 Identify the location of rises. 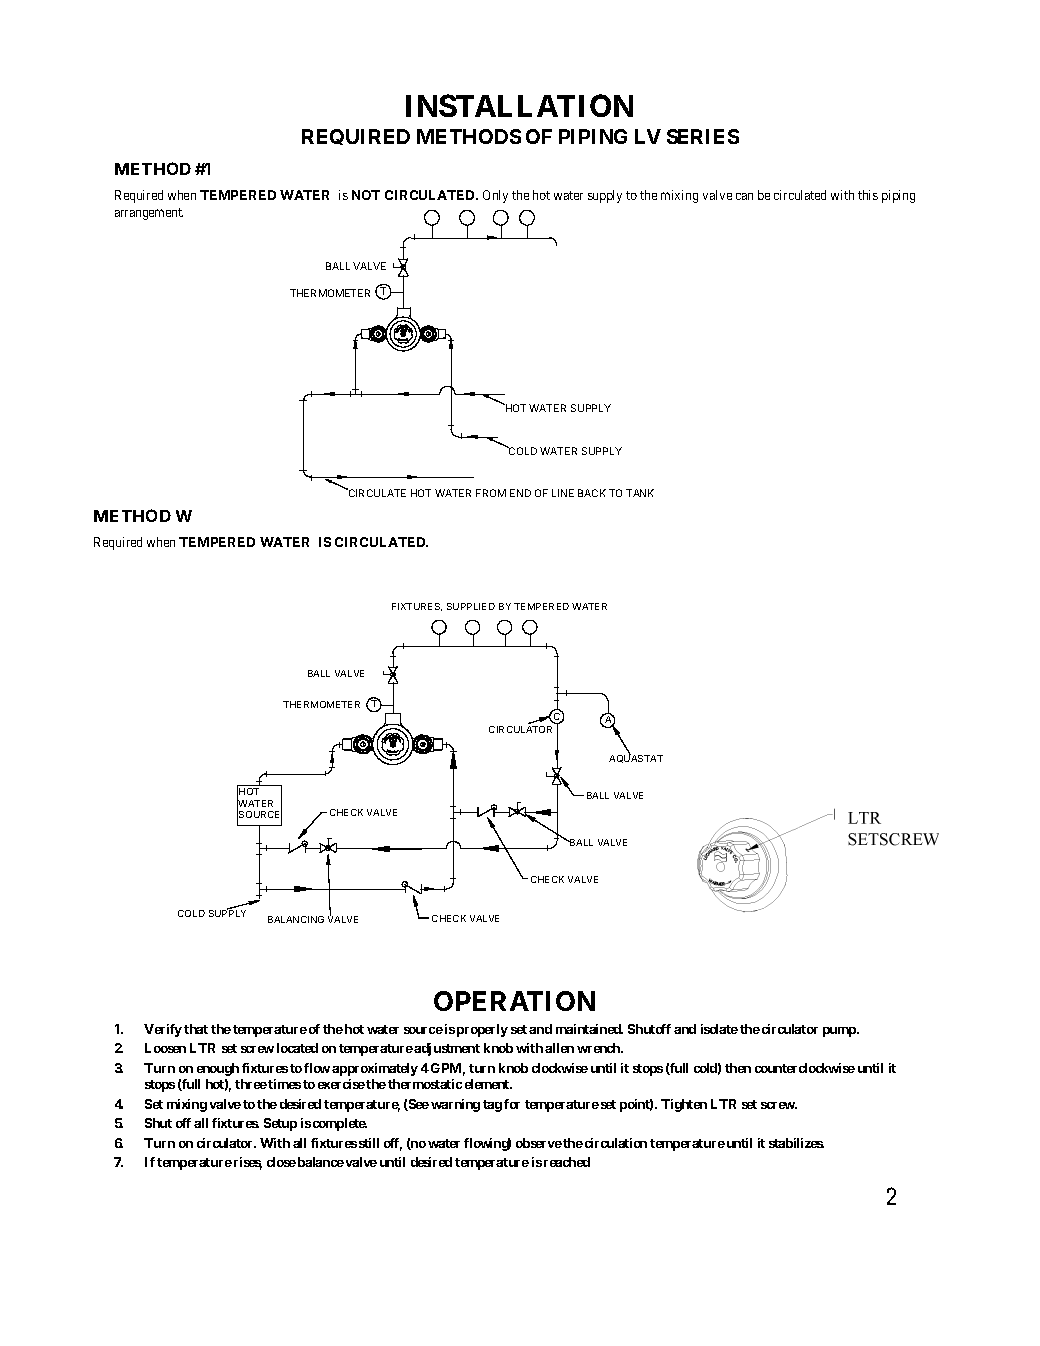
(246, 1163).
